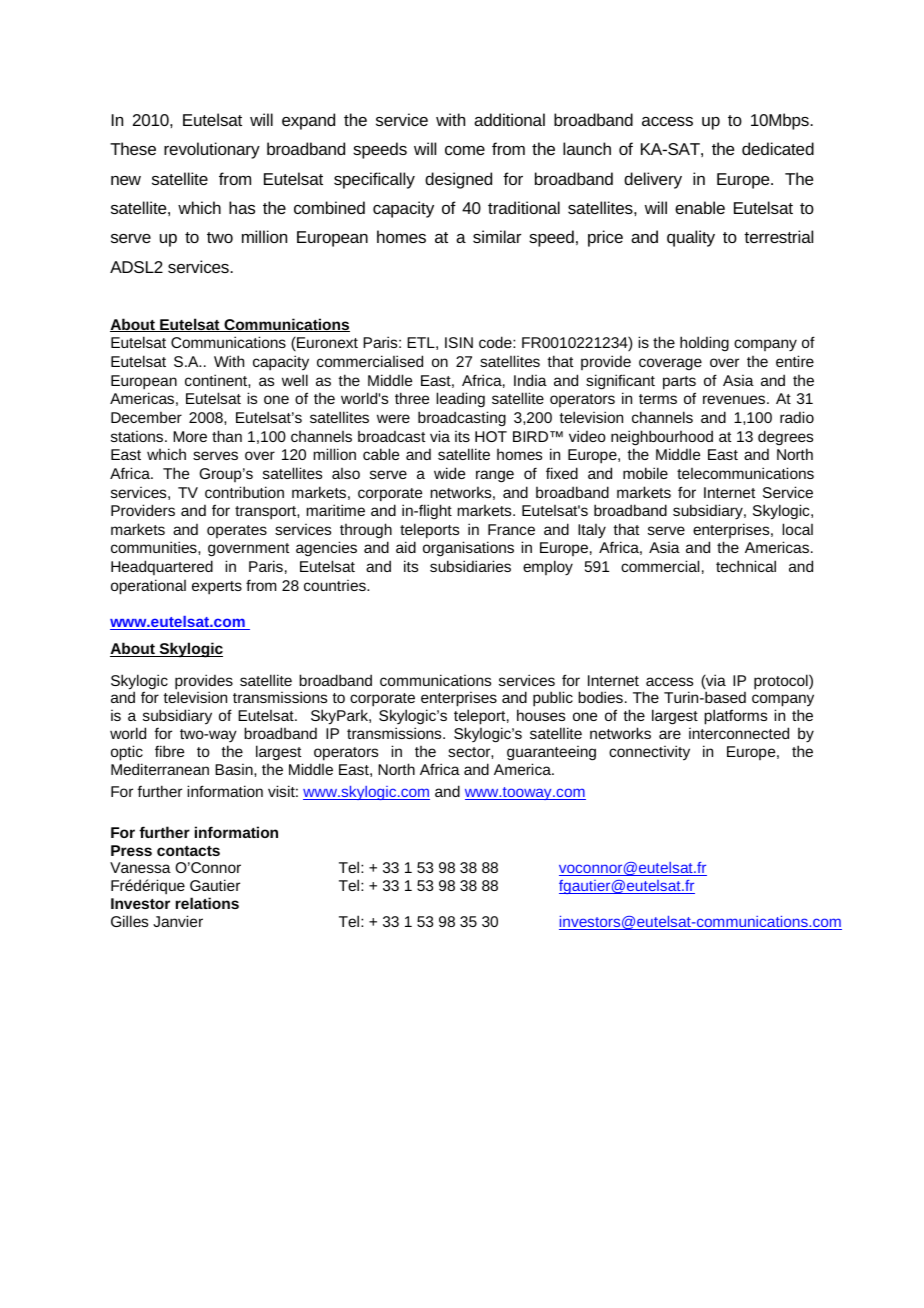 This screenshot has width=924, height=1308. I want to click on experts, so click(217, 588).
